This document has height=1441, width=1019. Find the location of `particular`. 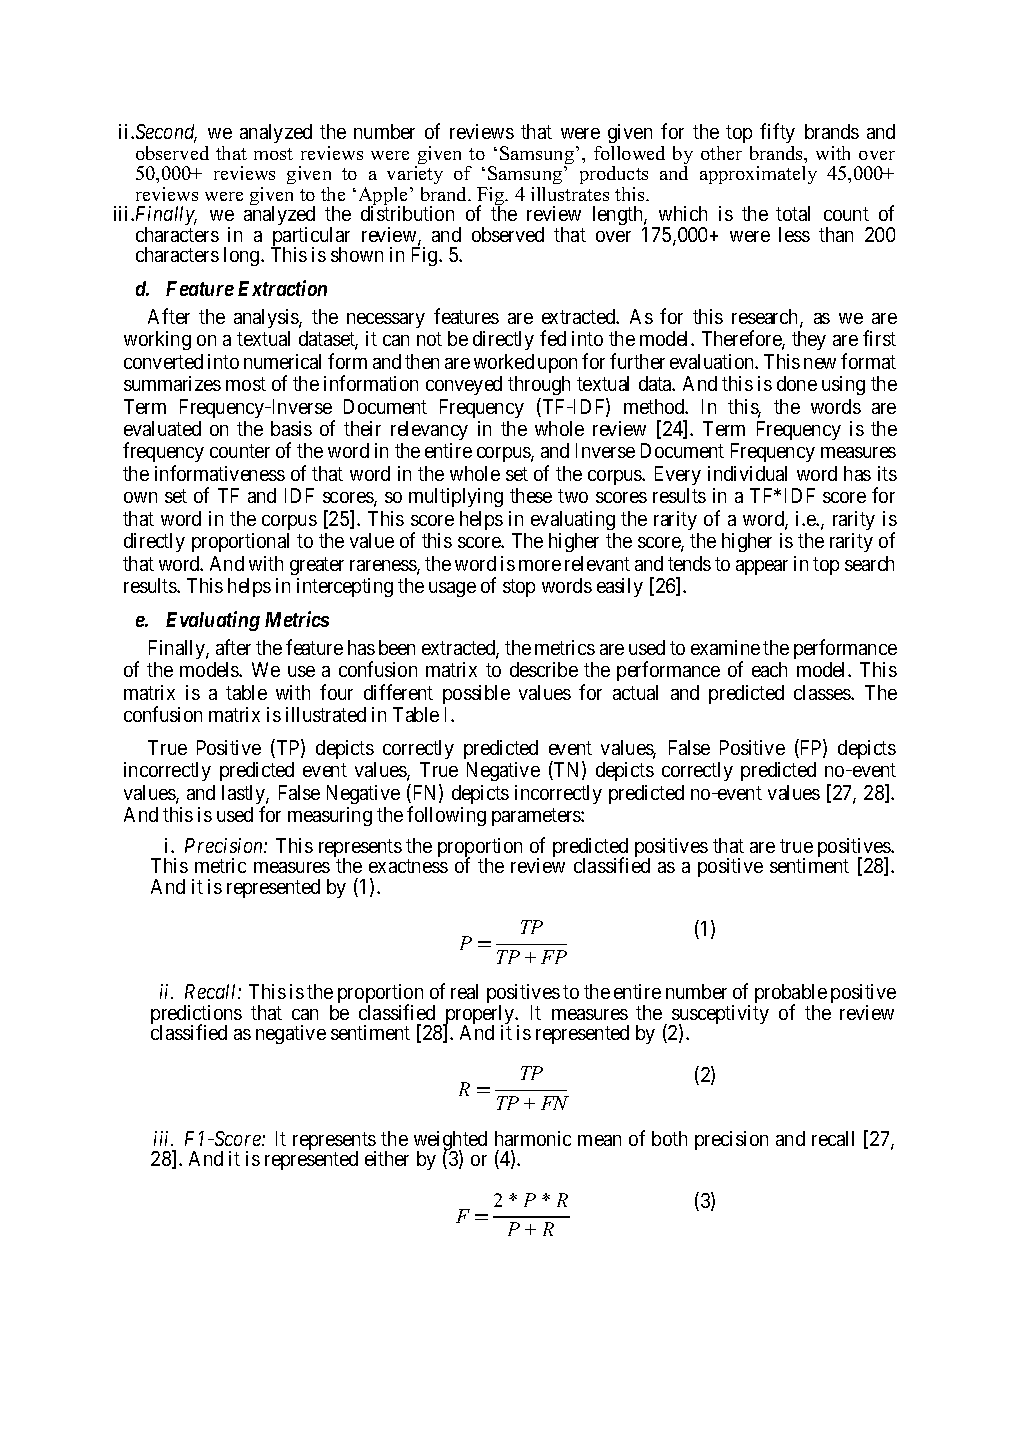

particular is located at coordinates (310, 238).
